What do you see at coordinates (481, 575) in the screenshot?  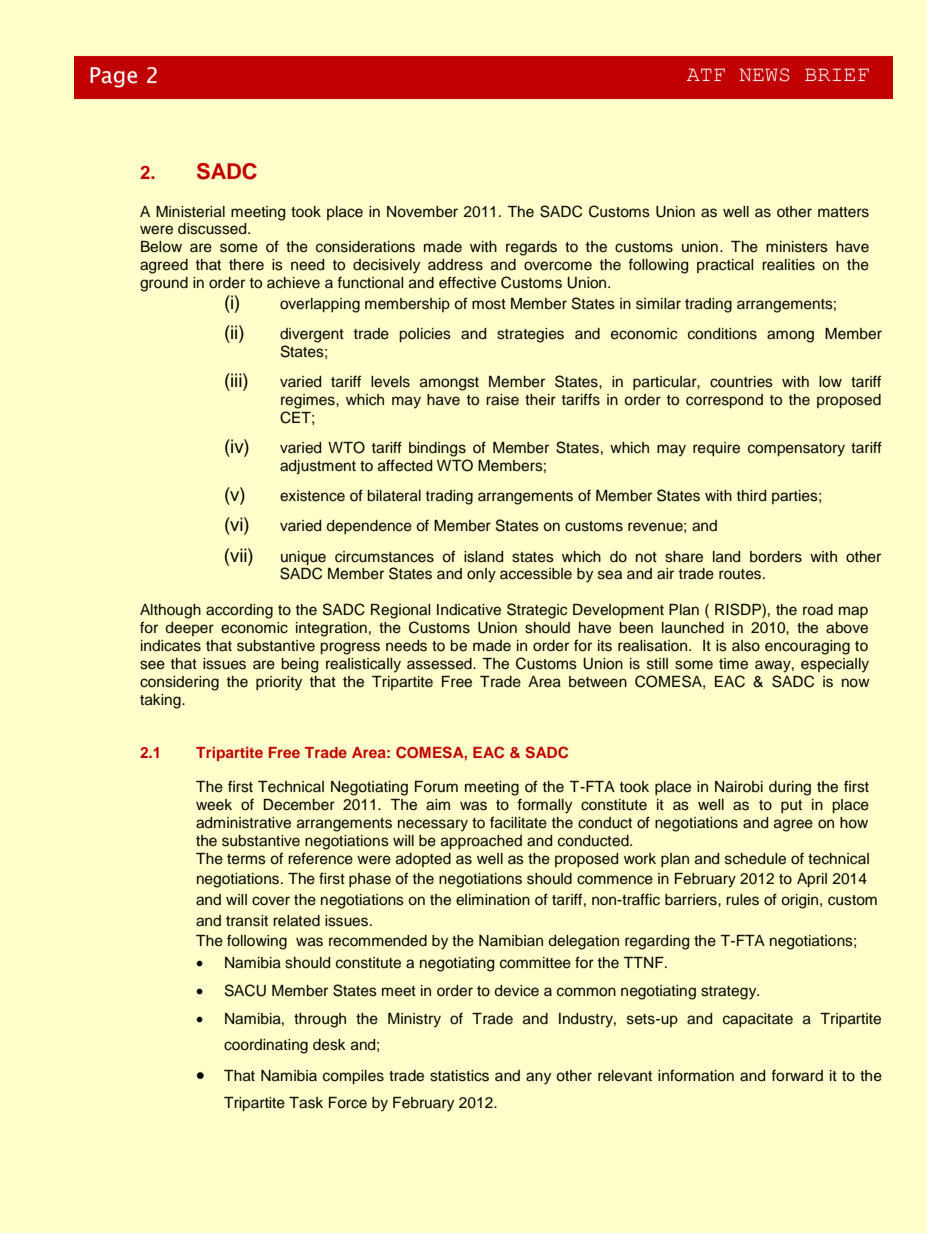 I see `only` at bounding box center [481, 575].
